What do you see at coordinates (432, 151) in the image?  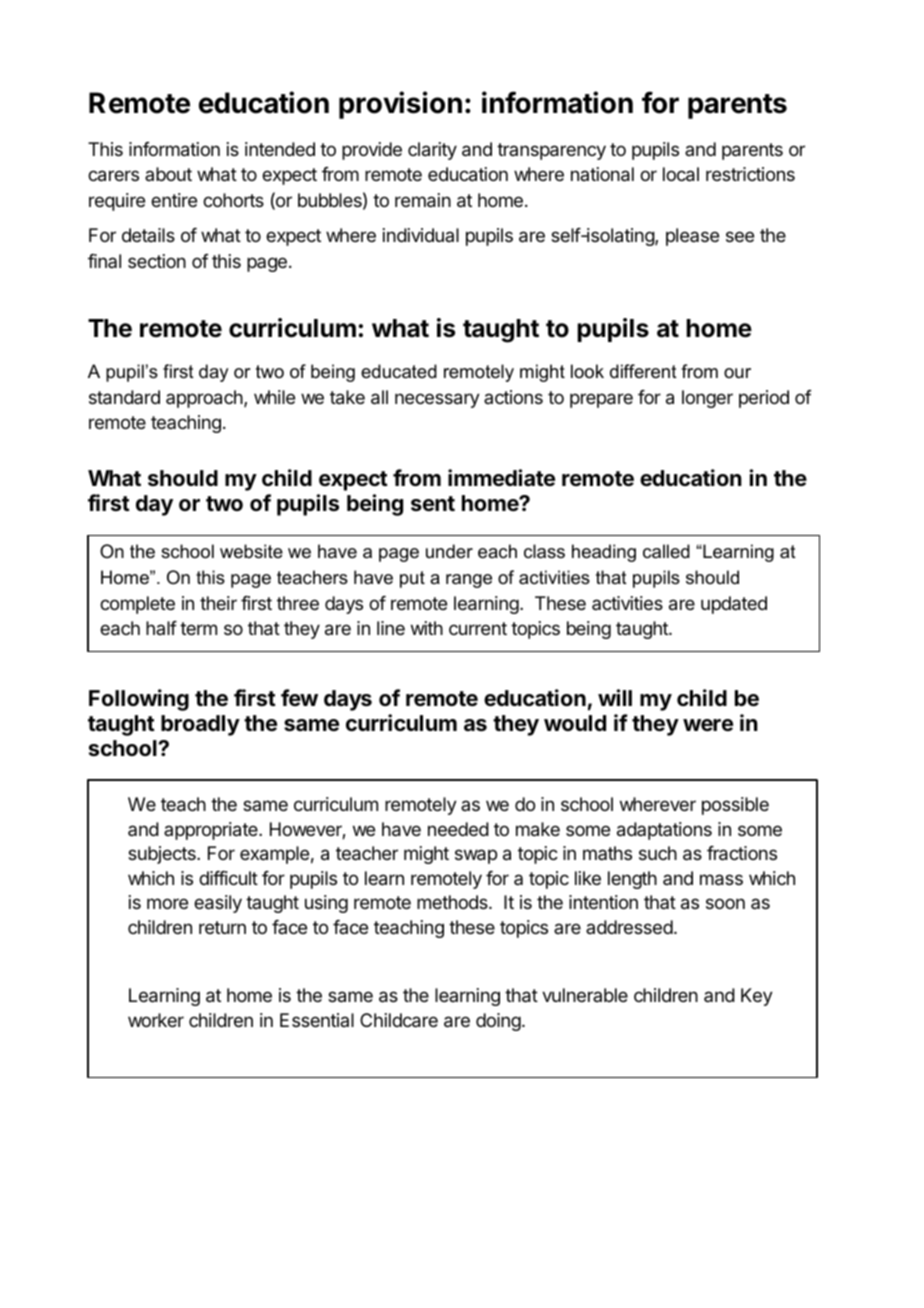 I see `clarity` at bounding box center [432, 151].
